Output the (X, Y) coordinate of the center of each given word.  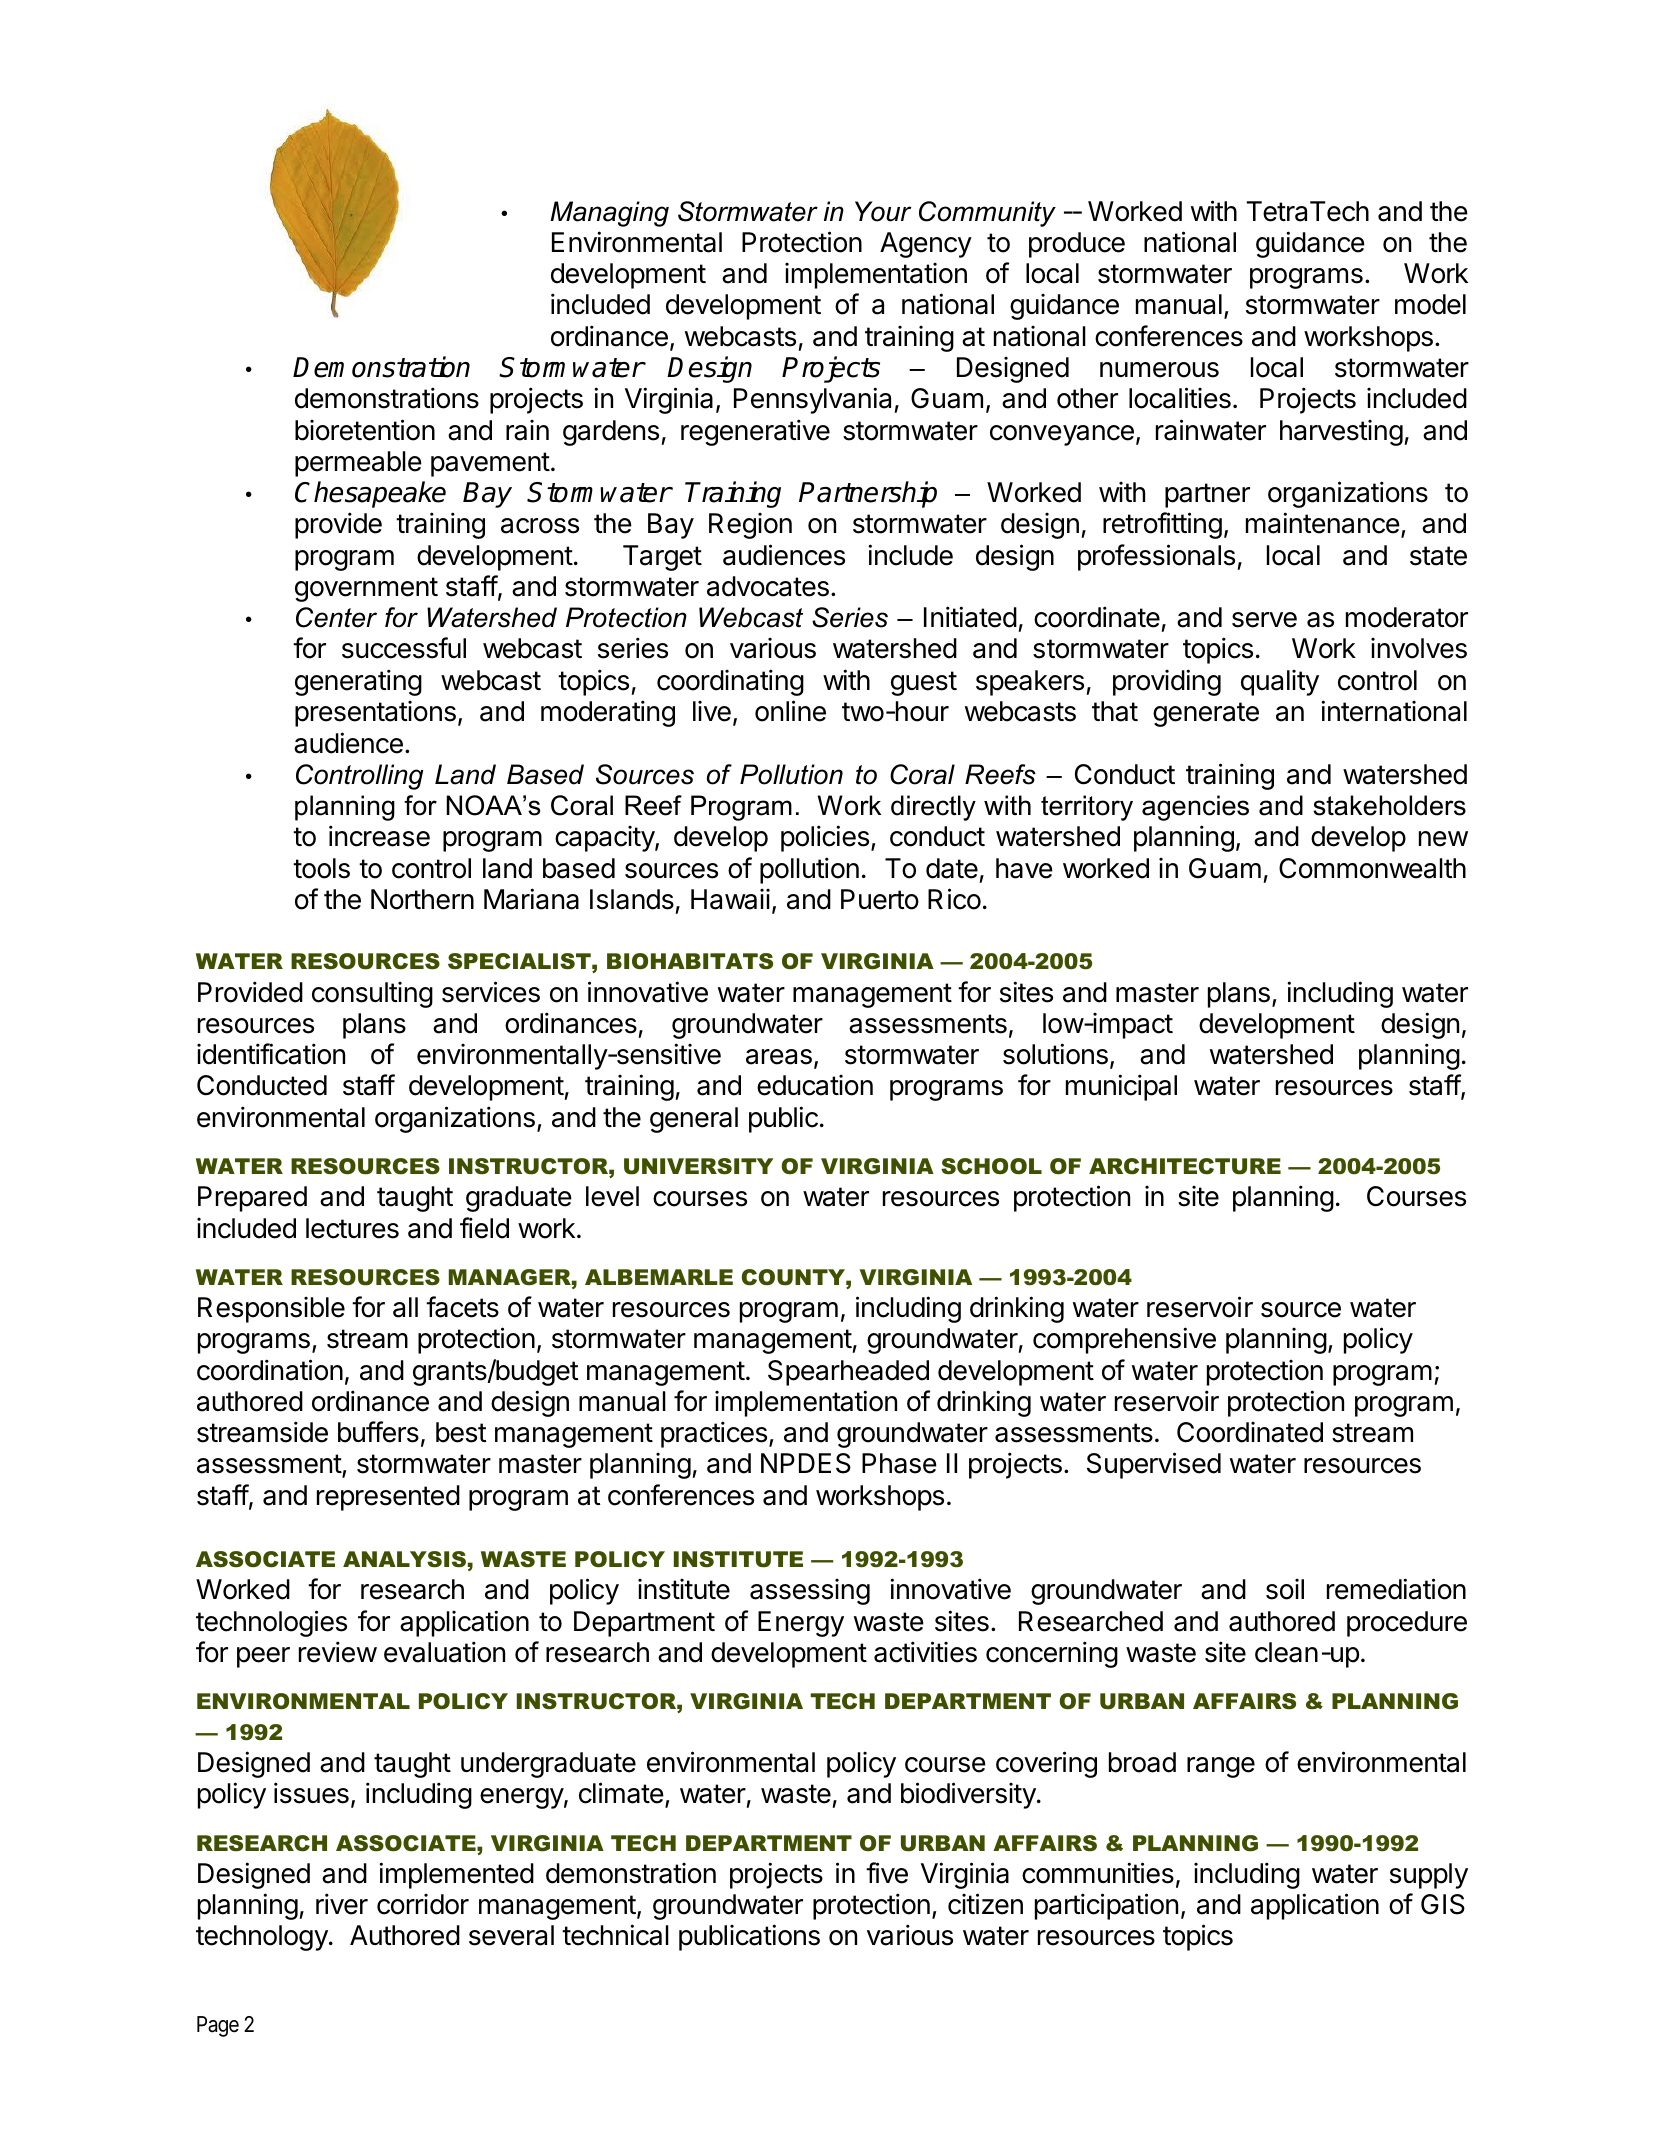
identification (271, 1054)
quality (1280, 683)
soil (1285, 1589)
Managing (609, 214)
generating (358, 682)
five (887, 1873)
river (342, 1904)
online (790, 711)
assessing (810, 1592)
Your (883, 211)
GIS (1443, 1904)
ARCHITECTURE (1185, 1166)
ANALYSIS (404, 1559)
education (815, 1085)
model (1430, 304)
